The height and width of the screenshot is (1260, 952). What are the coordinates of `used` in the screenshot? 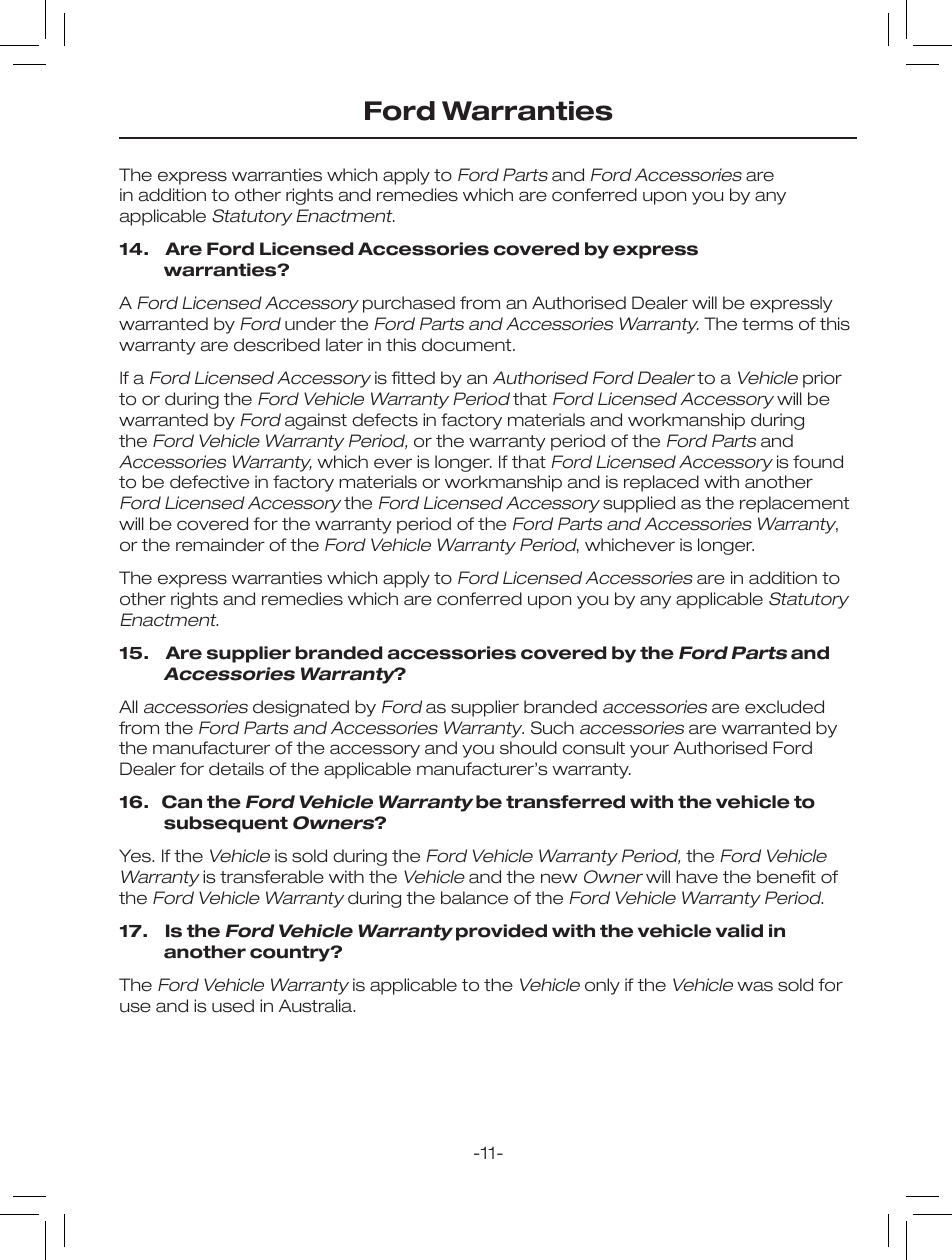 It's located at (233, 1006).
